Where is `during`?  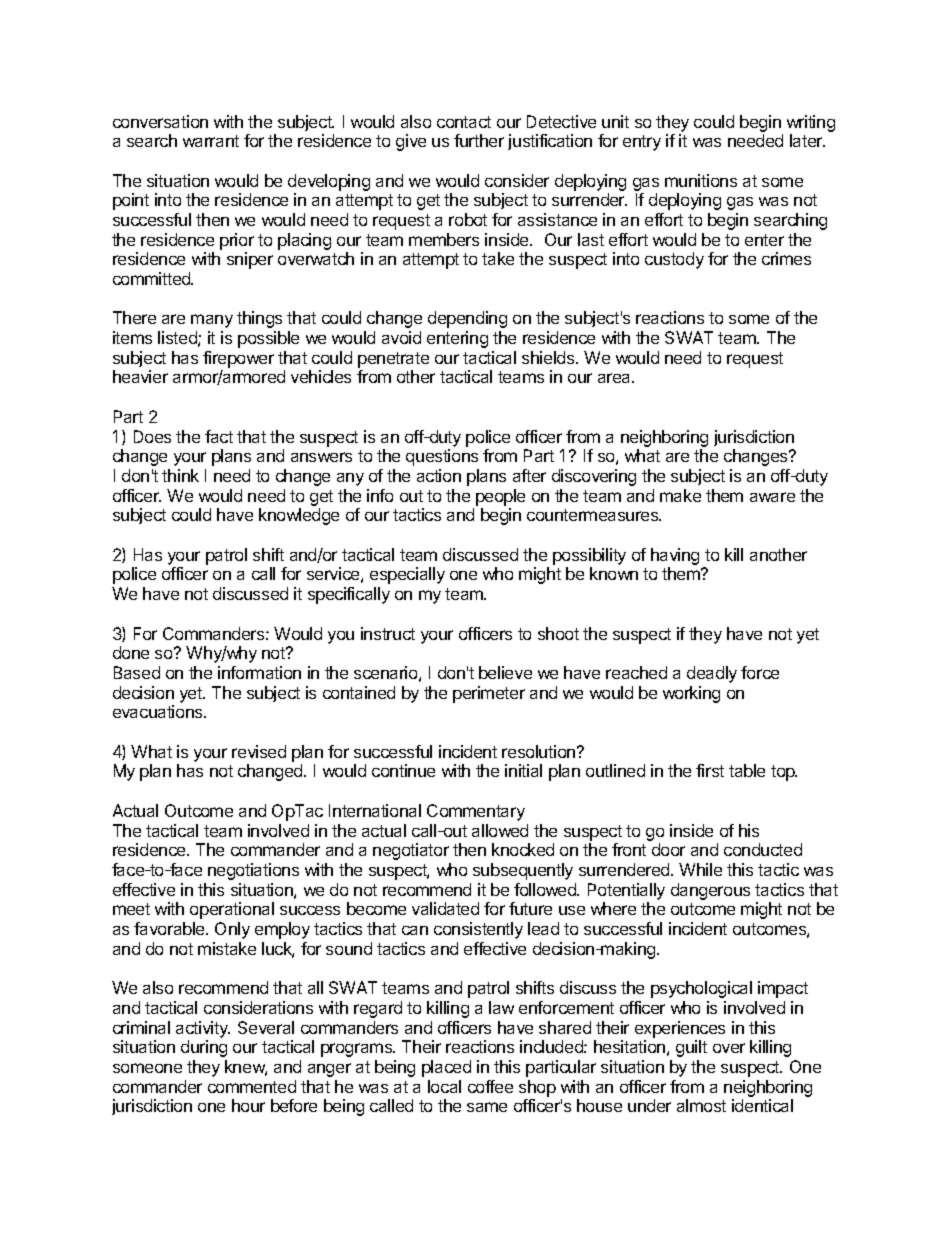 during is located at coordinates (204, 1048).
